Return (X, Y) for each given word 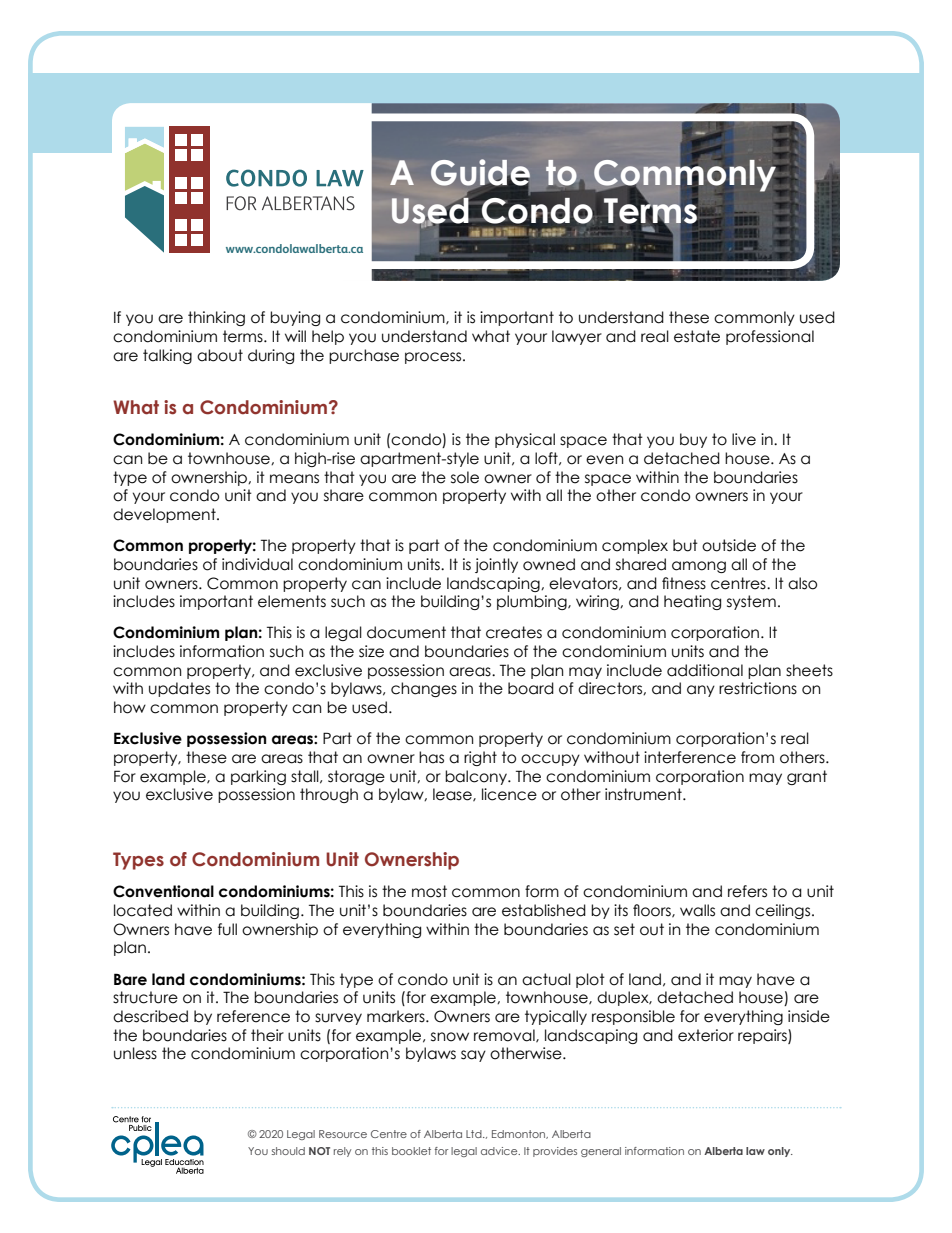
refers (747, 891)
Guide (480, 173)
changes (424, 689)
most (429, 891)
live (744, 439)
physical (525, 440)
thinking (216, 318)
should (288, 1151)
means (294, 479)
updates (179, 689)
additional (705, 670)
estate (697, 336)
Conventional (163, 891)
